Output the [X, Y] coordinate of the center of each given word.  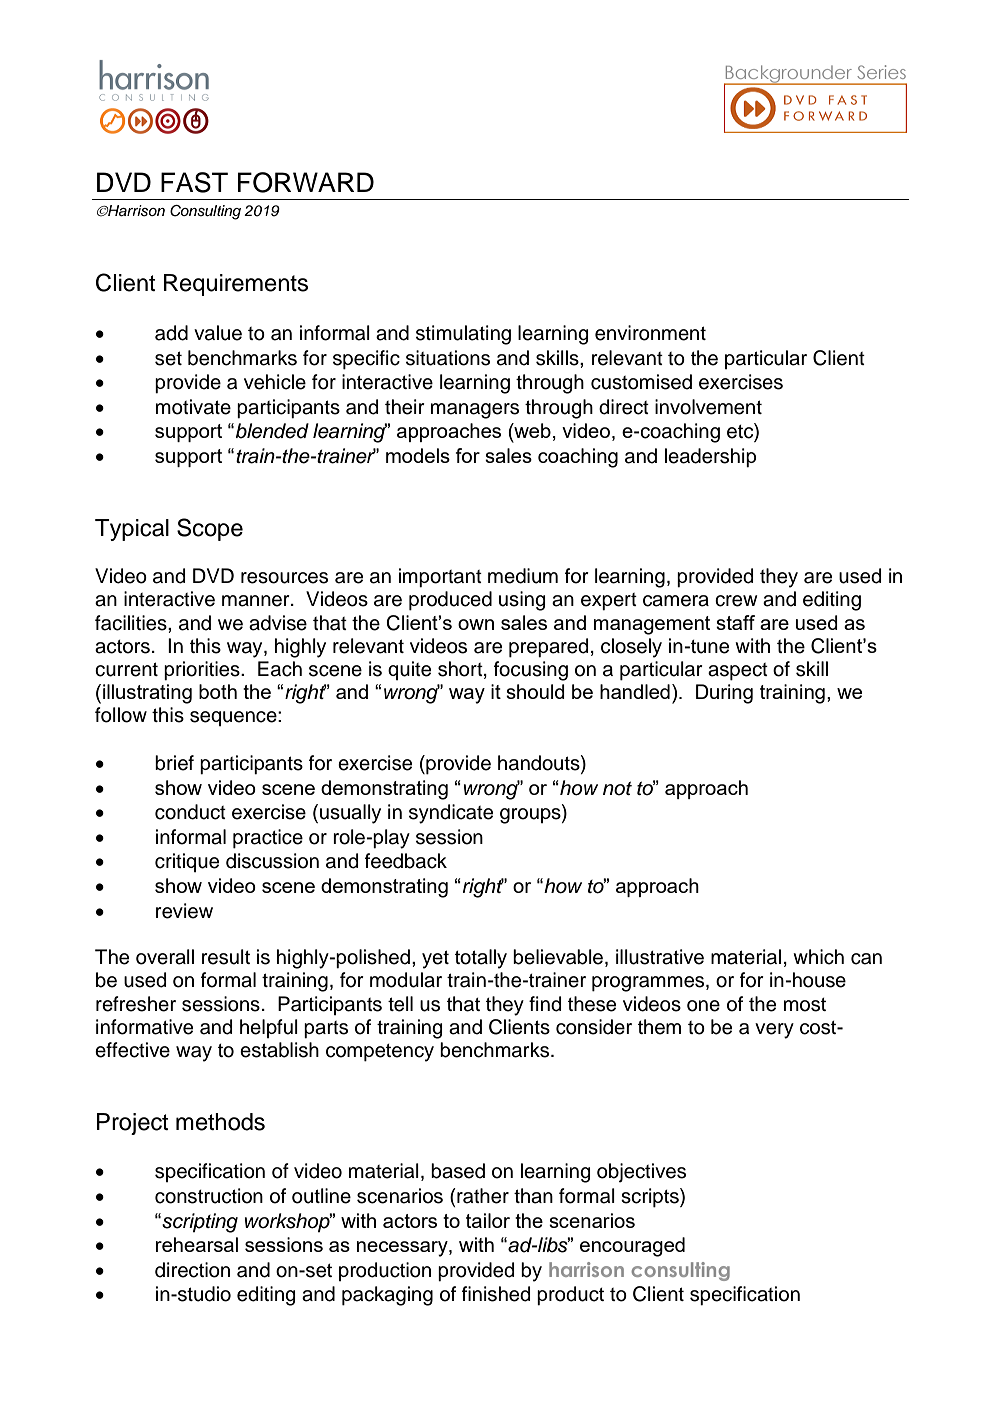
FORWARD [306, 182]
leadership [711, 458]
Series [881, 72]
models [418, 455]
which [818, 957]
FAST [194, 182]
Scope [210, 529]
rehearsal [197, 1244]
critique [187, 862]
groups [531, 815]
